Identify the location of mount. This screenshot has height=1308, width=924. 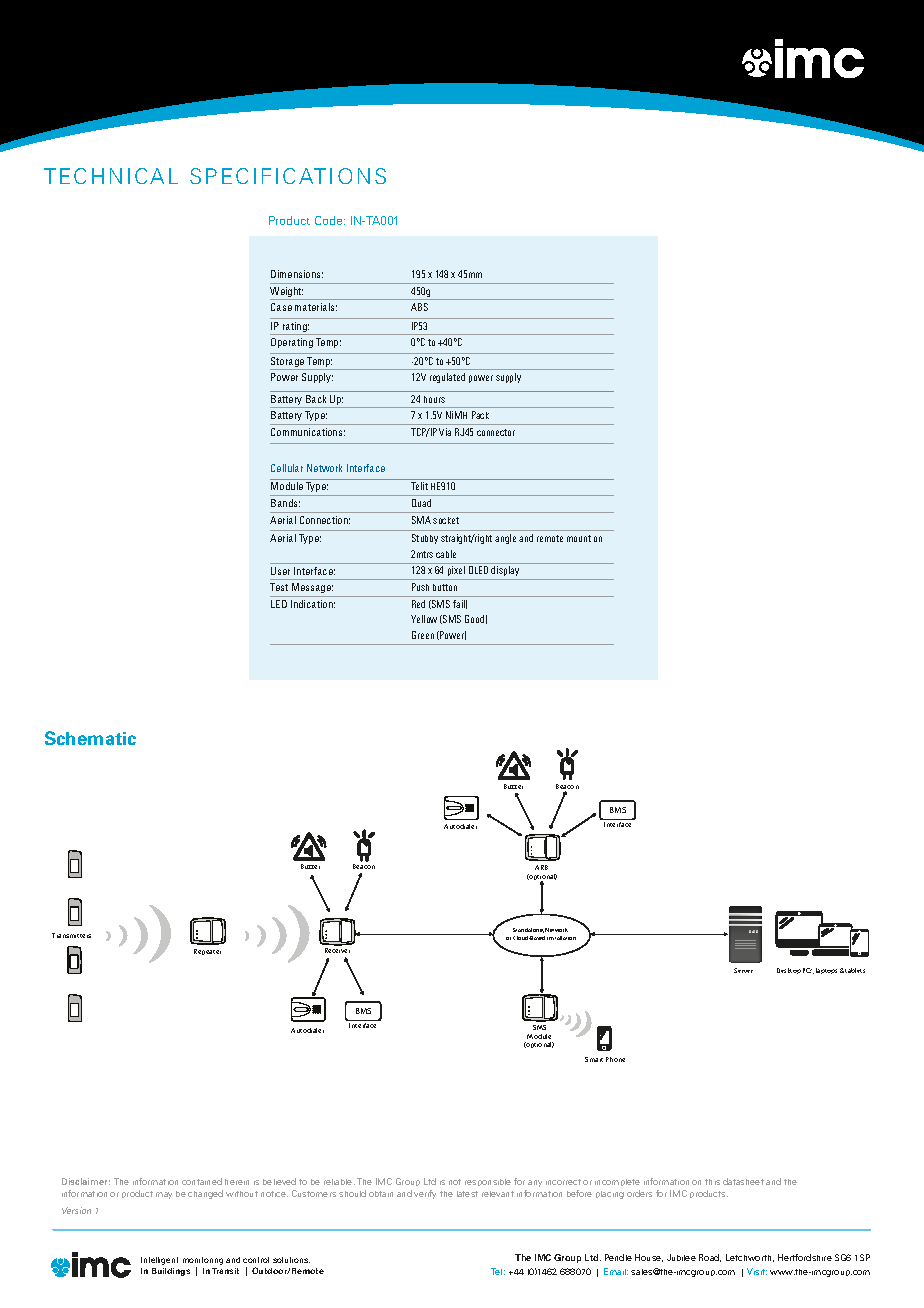
(579, 538).
